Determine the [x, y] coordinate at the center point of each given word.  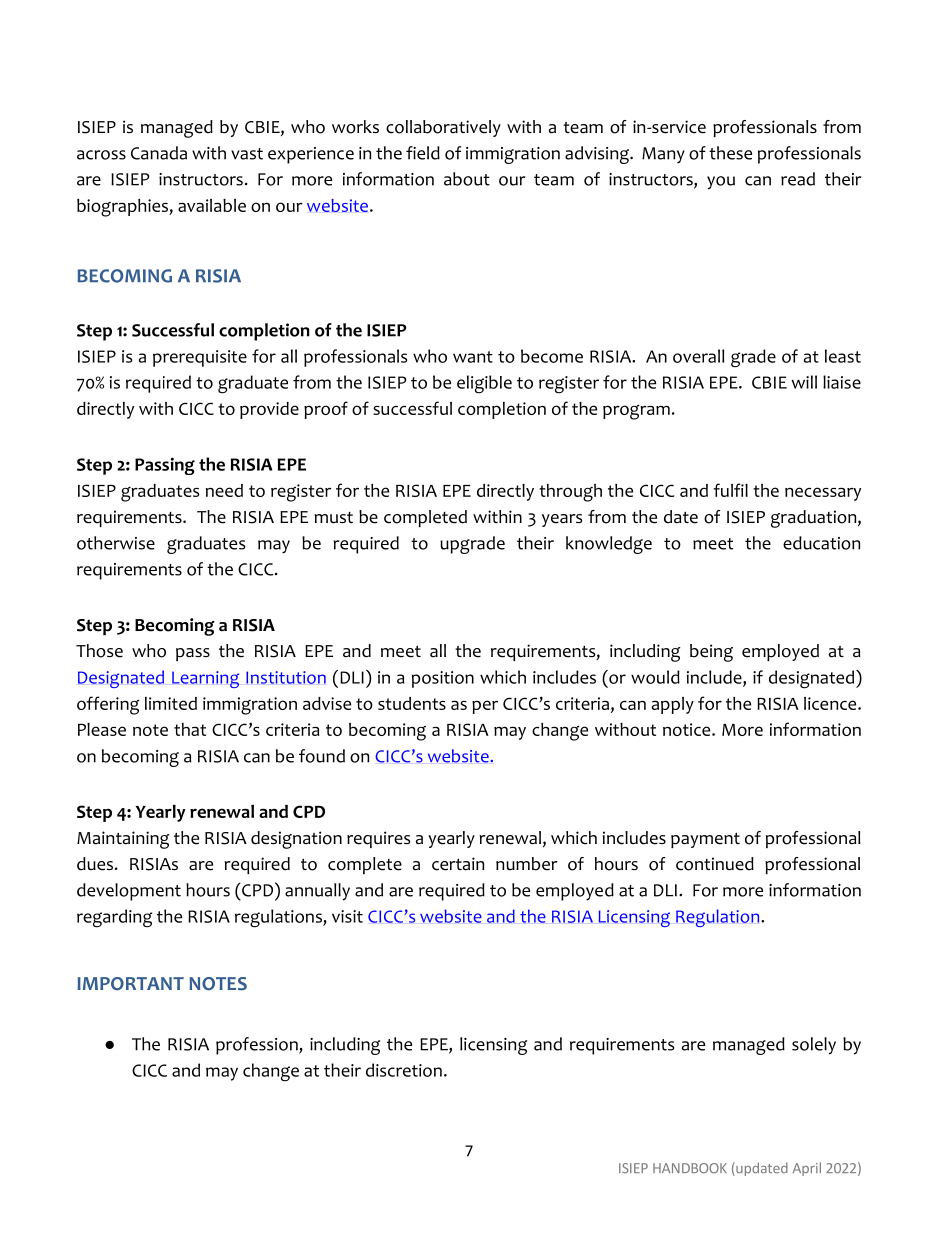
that [190, 729]
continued [715, 864]
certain [458, 864]
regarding [114, 918]
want [473, 357]
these [730, 153]
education [821, 543]
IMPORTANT [130, 984]
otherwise [116, 543]
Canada [159, 153]
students [412, 703]
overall [698, 356]
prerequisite [200, 358]
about [467, 179]
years [562, 520]
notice [688, 729]
